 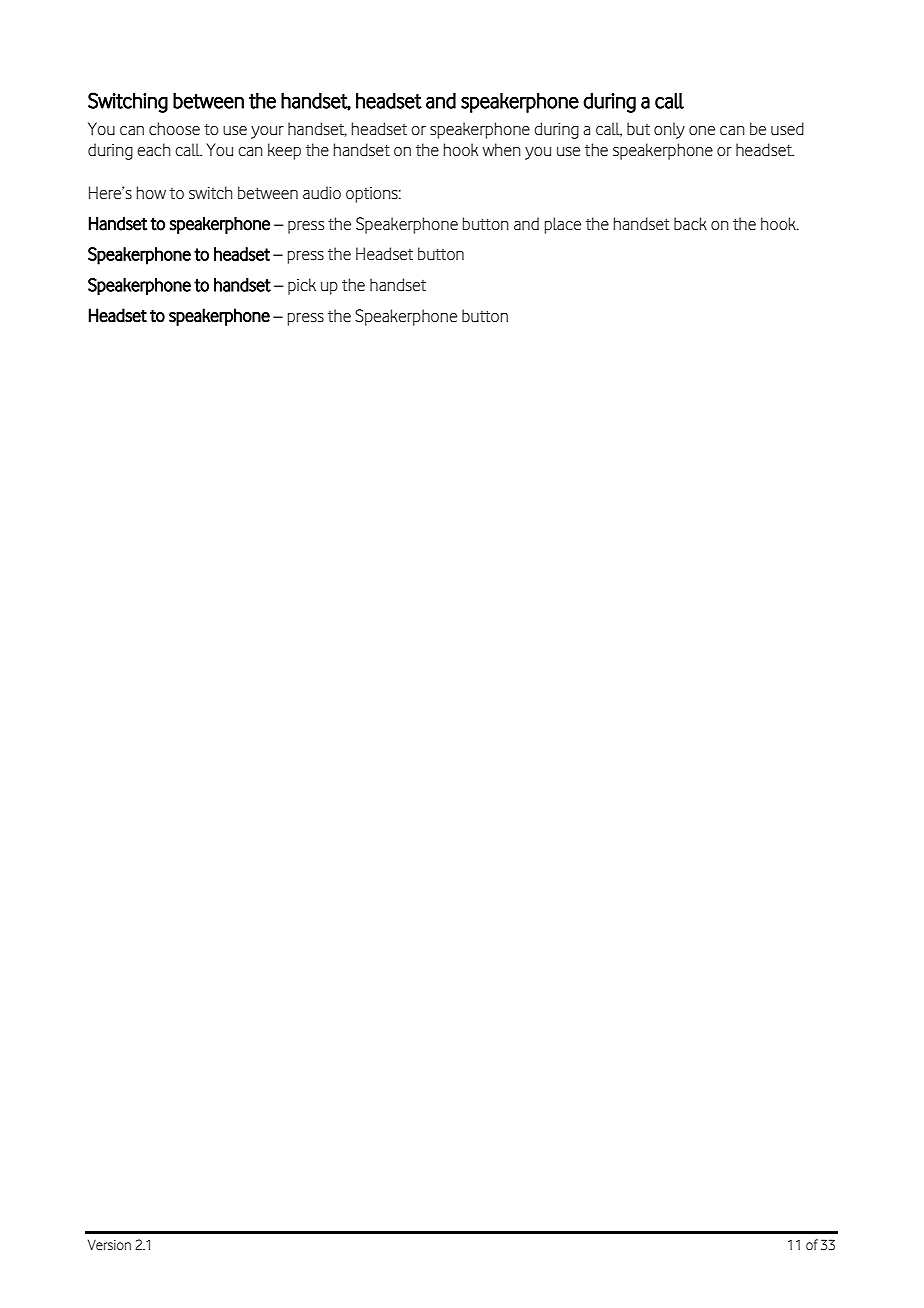 I want to click on only, so click(x=669, y=130).
